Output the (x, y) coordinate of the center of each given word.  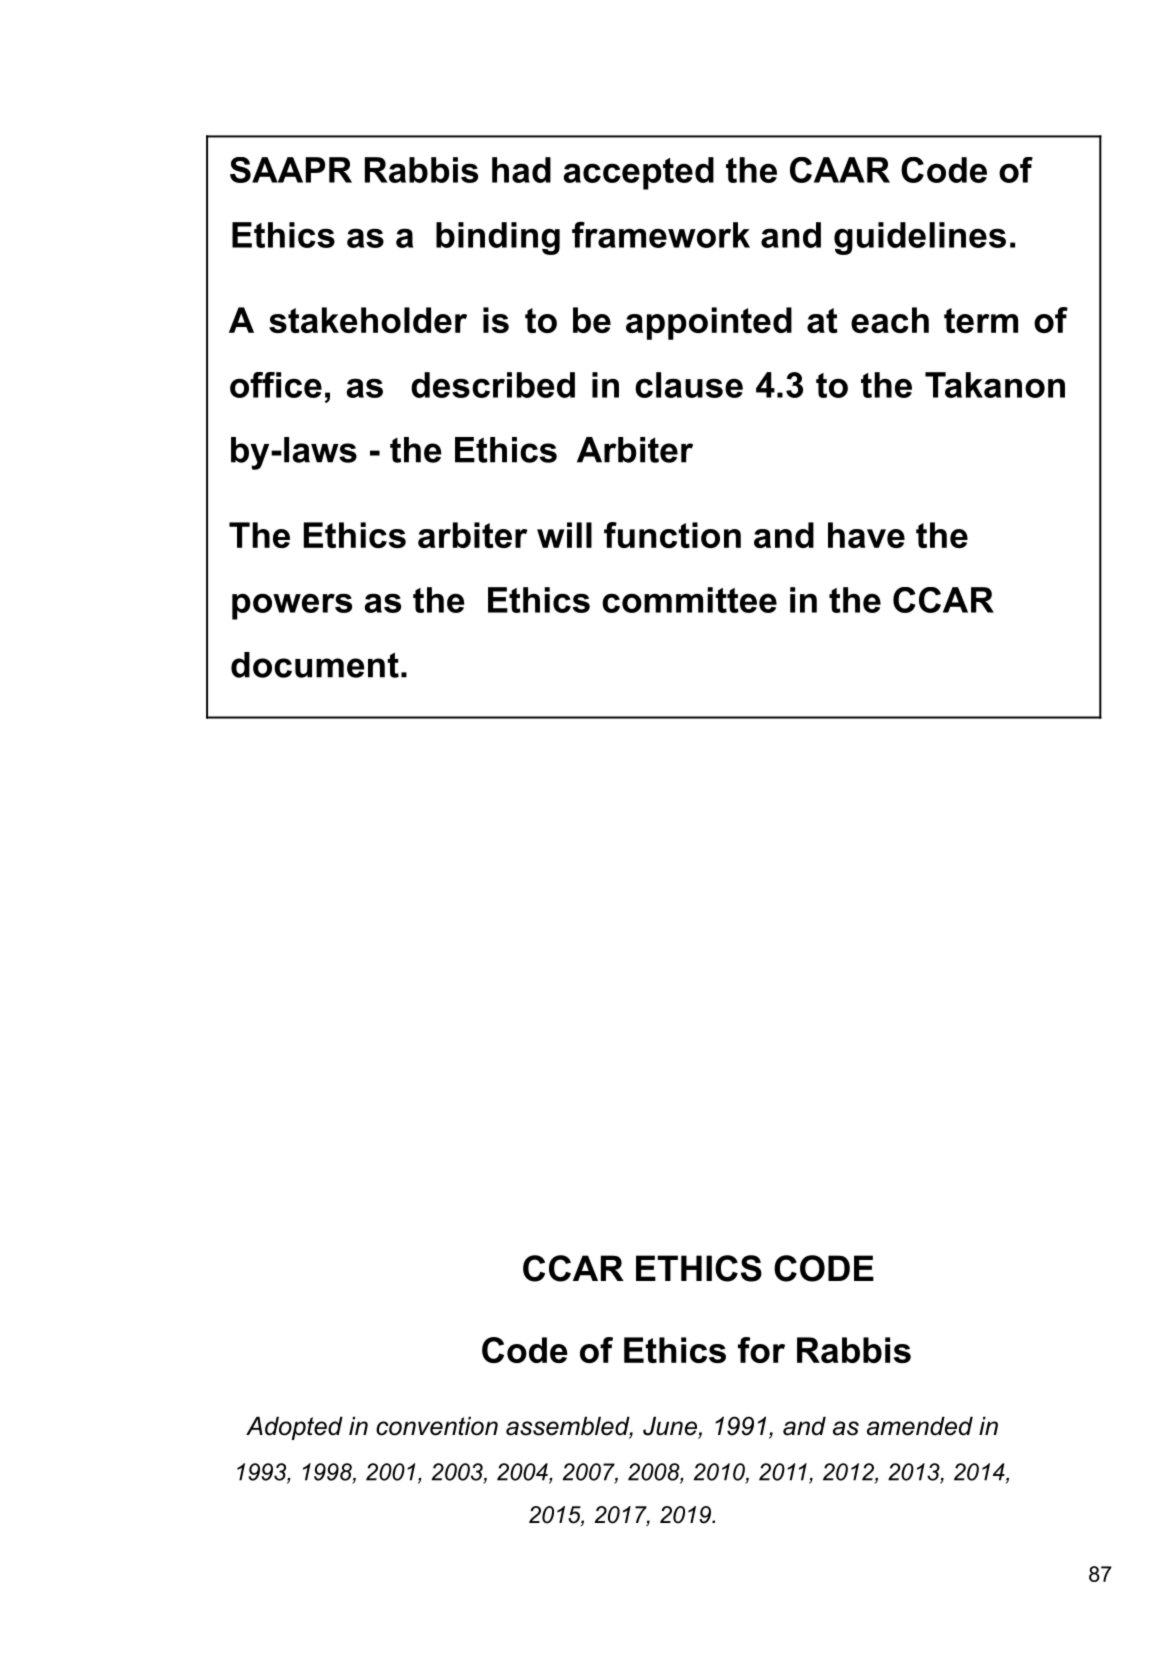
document (315, 665)
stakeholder (368, 320)
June (671, 1427)
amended (920, 1426)
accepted (638, 173)
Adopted (294, 1428)
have (866, 535)
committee (689, 600)
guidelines (920, 238)
